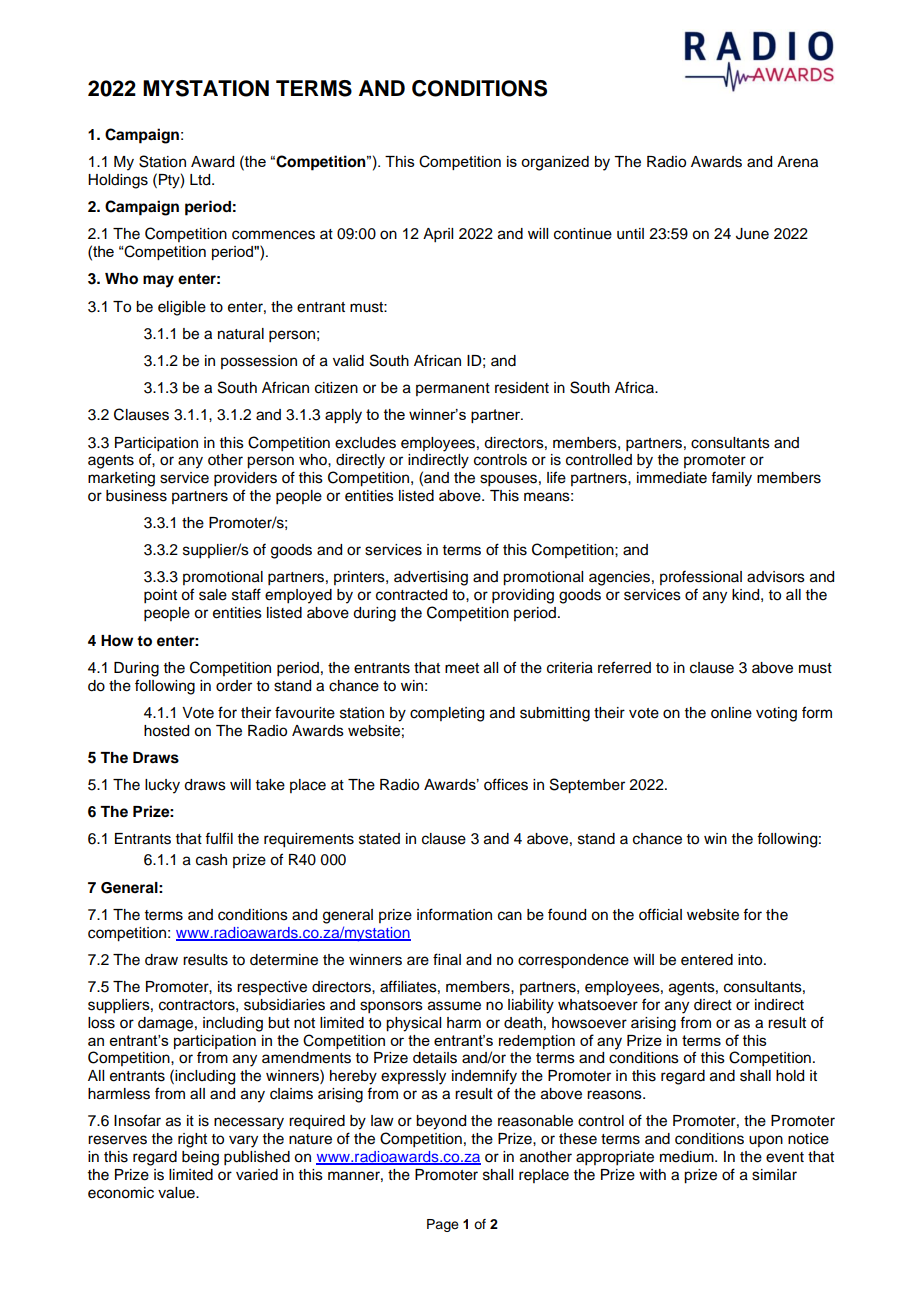 This screenshot has width=924, height=1308. Describe the element at coordinates (136, 496) in the screenshot. I see `business` at that location.
